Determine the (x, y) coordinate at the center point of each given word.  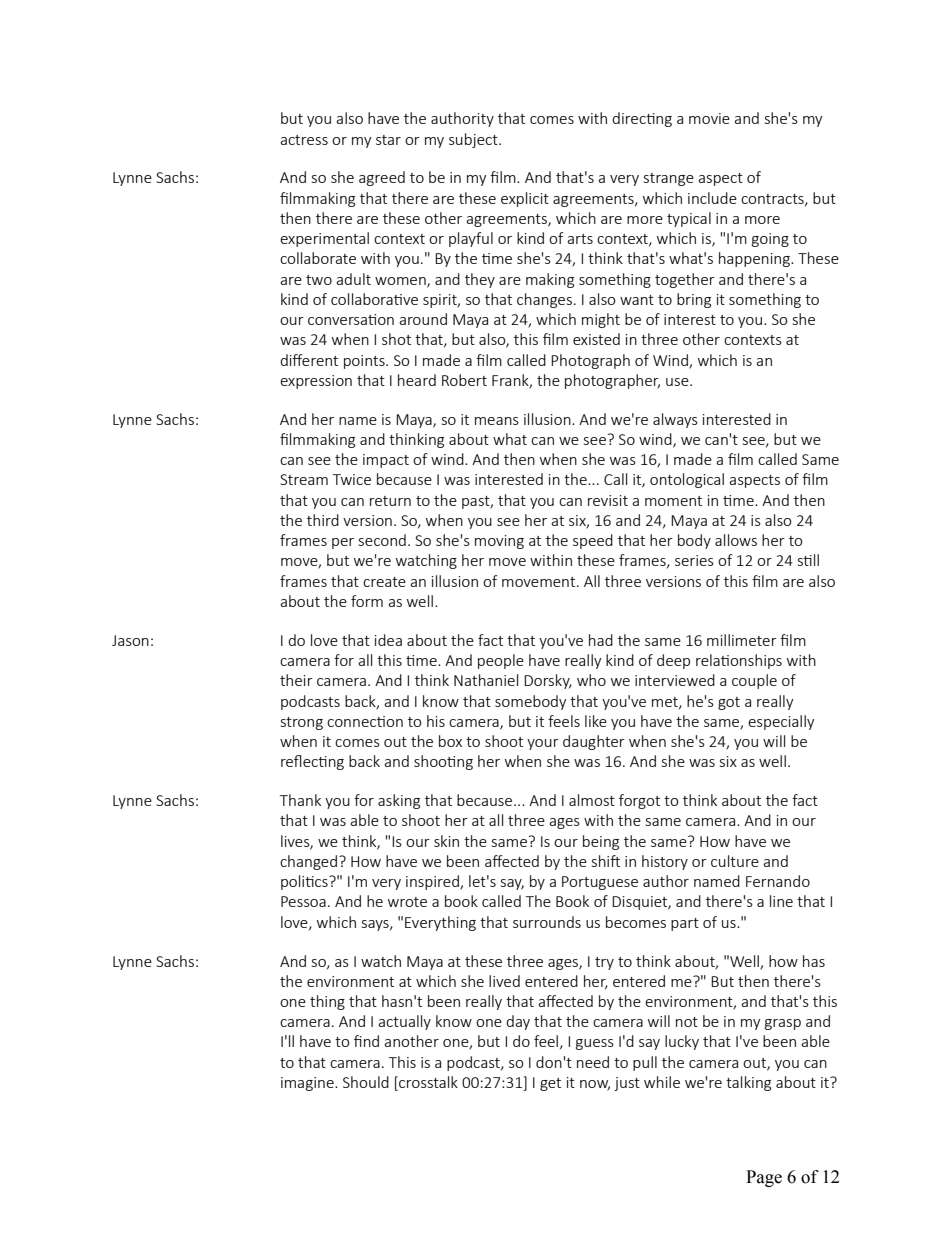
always (675, 420)
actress (304, 140)
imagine (308, 1084)
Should (366, 1082)
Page (764, 1178)
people (501, 661)
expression (316, 382)
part (685, 924)
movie (709, 118)
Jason (130, 640)
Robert (464, 380)
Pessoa (303, 901)
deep (673, 661)
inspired (433, 882)
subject (474, 140)
